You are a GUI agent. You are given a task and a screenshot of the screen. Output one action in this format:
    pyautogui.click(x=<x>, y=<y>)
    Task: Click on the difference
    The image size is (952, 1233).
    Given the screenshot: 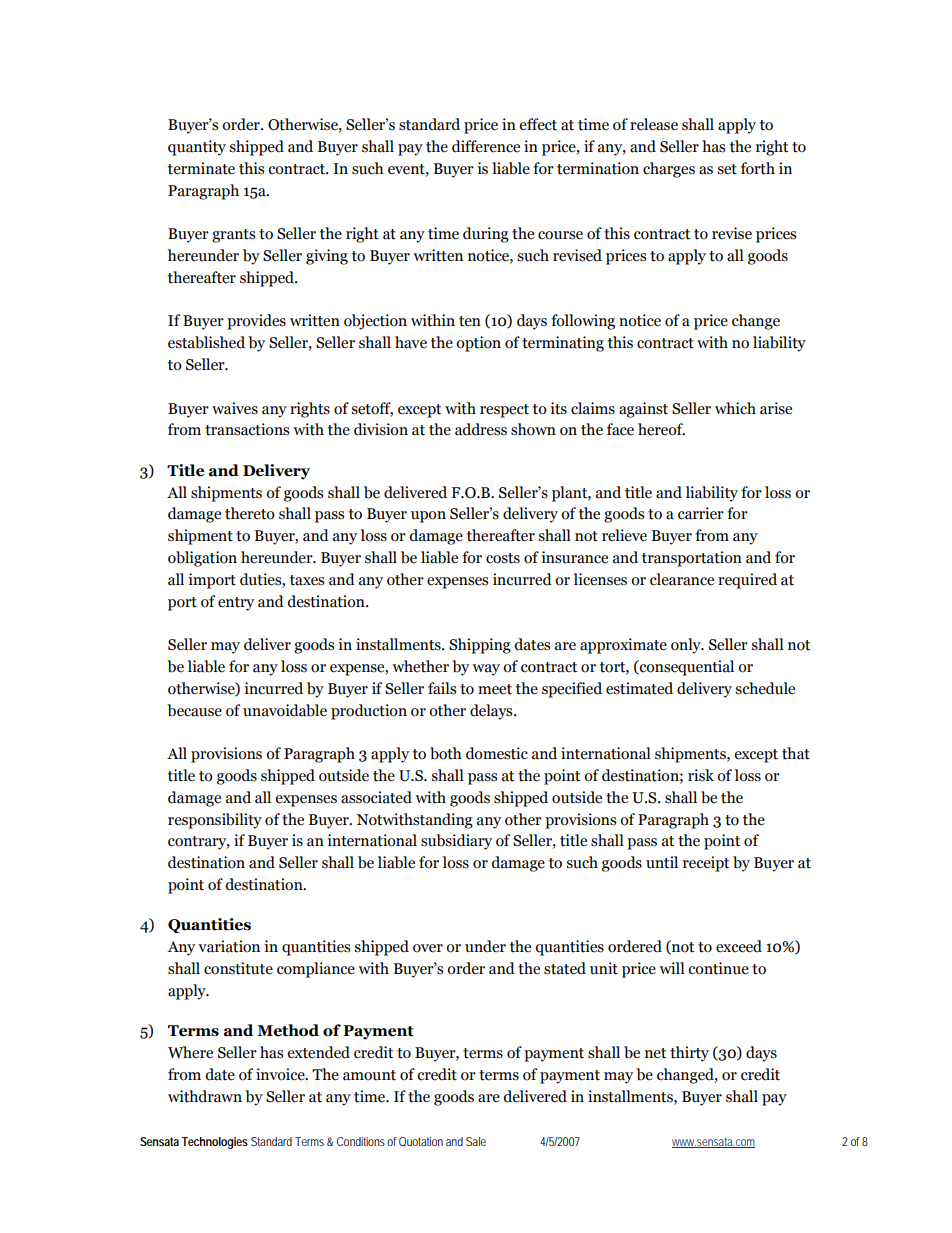 What is the action you would take?
    pyautogui.click(x=486, y=146)
